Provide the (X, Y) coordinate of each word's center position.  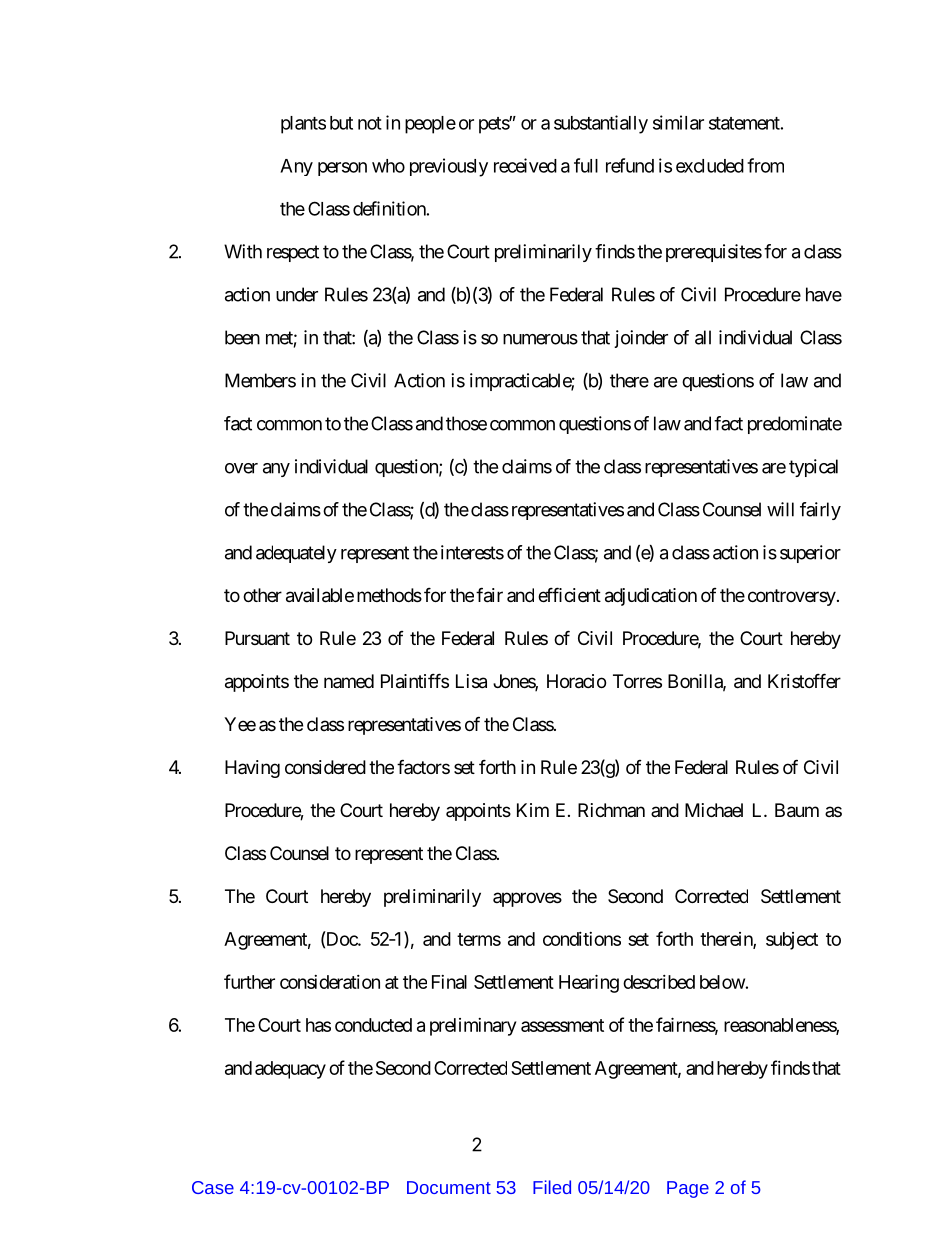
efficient (569, 594)
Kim (533, 810)
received (525, 165)
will (780, 509)
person (342, 169)
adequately (296, 554)
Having (252, 769)
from (765, 165)
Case (213, 1187)
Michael (714, 810)
